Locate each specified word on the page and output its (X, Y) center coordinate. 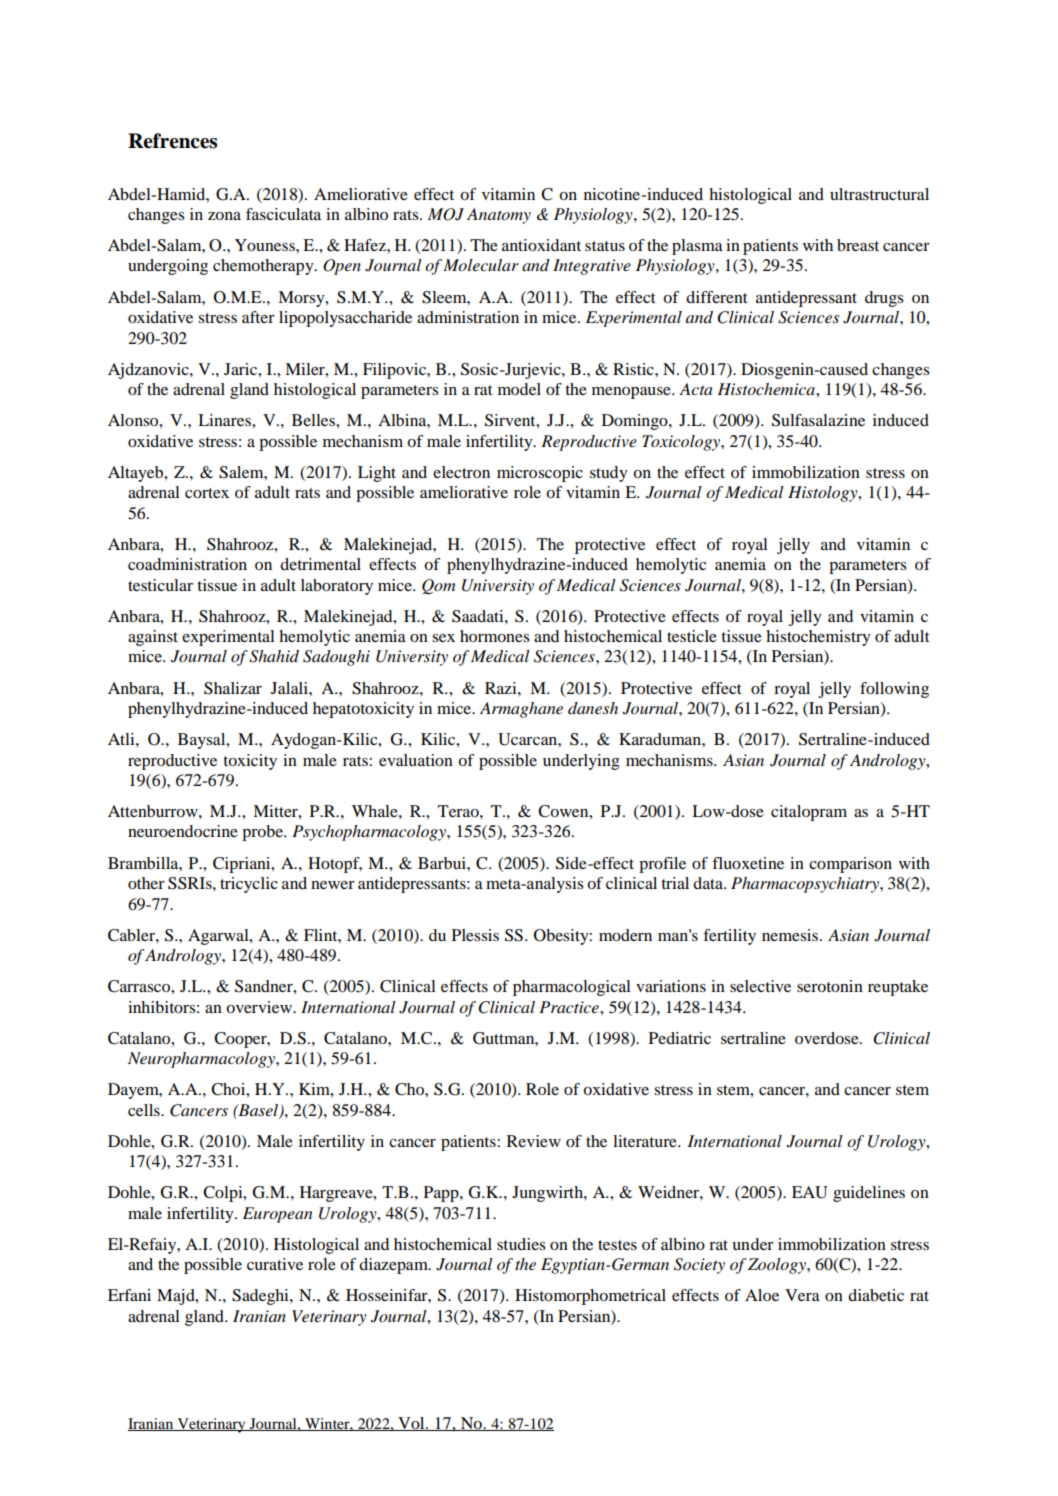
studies (521, 1244)
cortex (207, 493)
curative (275, 1264)
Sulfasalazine (818, 420)
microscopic (540, 474)
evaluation (416, 760)
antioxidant (541, 245)
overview (260, 1007)
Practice (570, 1007)
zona (224, 216)
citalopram (809, 813)
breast (858, 245)
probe (263, 833)
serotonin (830, 986)
